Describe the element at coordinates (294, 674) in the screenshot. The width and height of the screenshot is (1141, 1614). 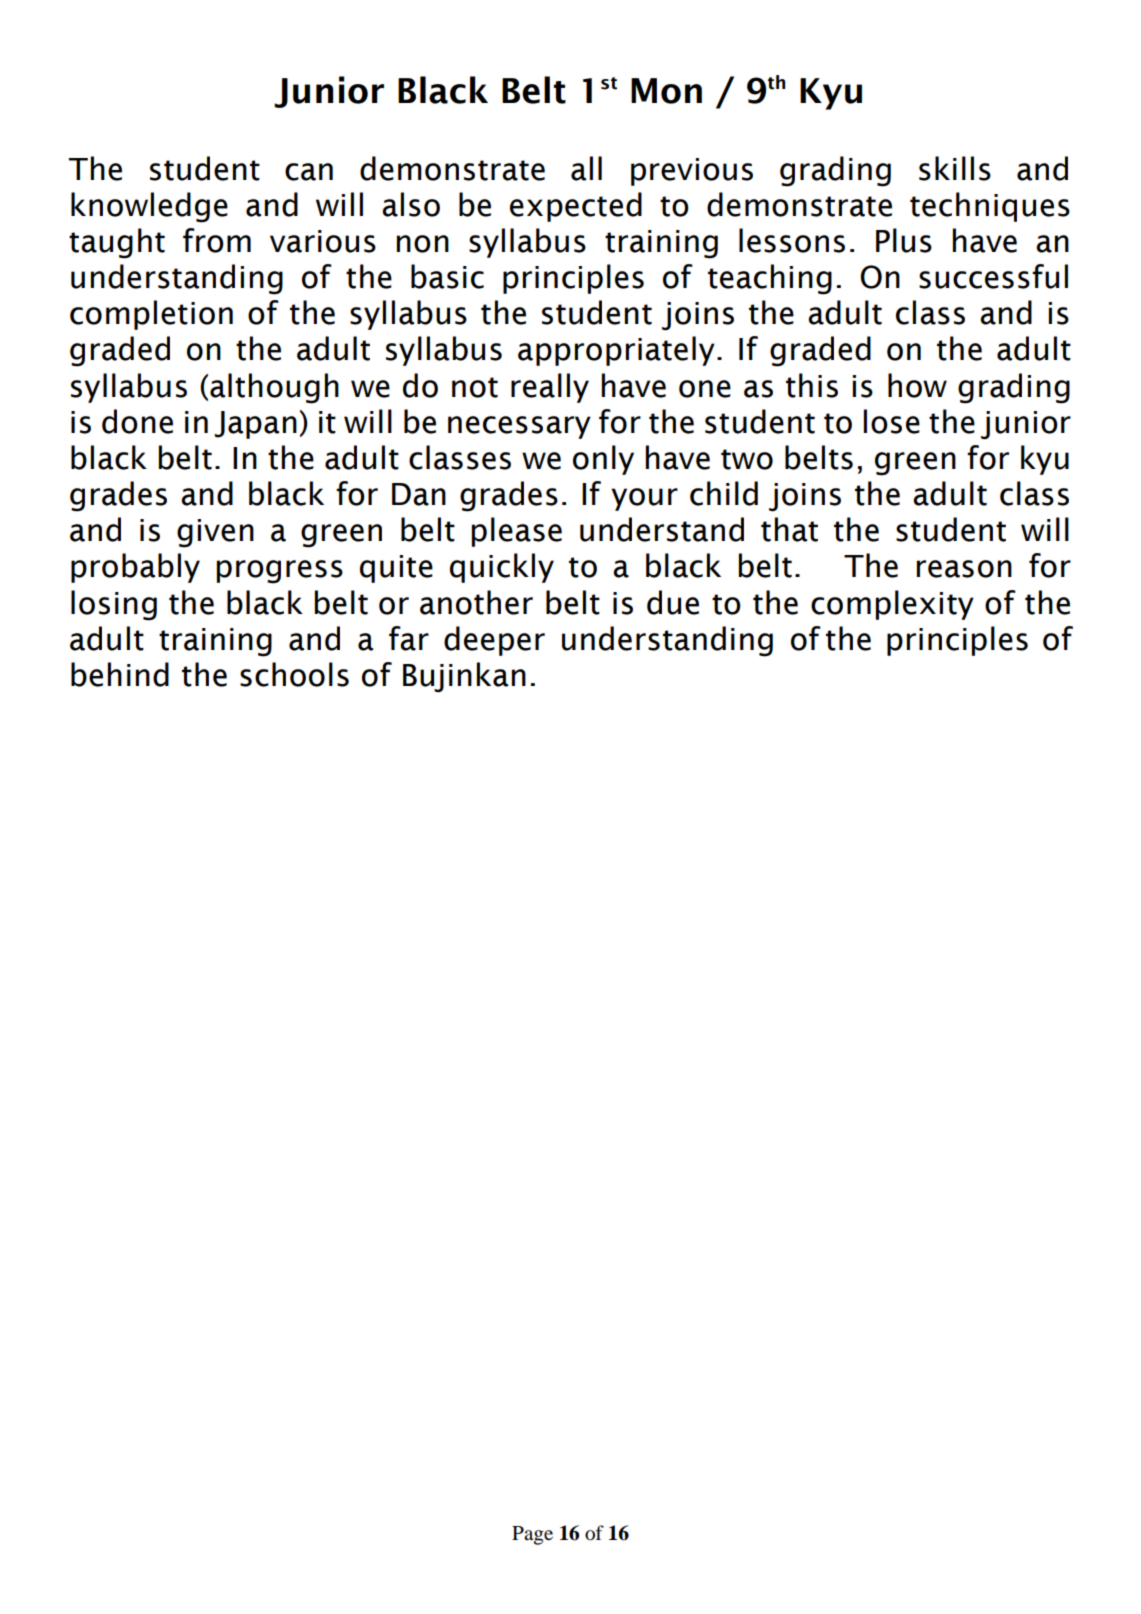
I see `schools` at that location.
